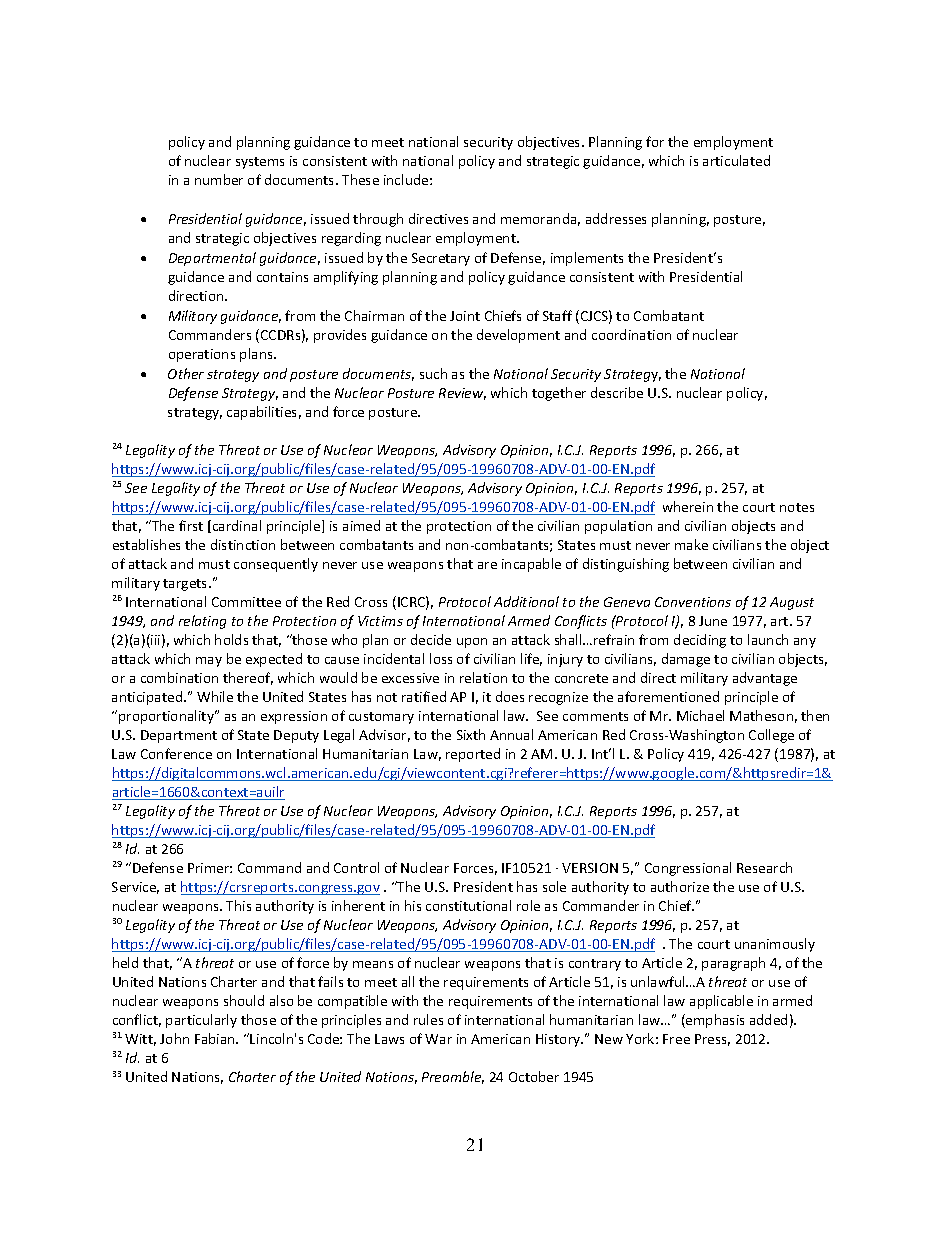  Describe the element at coordinates (714, 1021) in the screenshot. I see `emphasis` at that location.
